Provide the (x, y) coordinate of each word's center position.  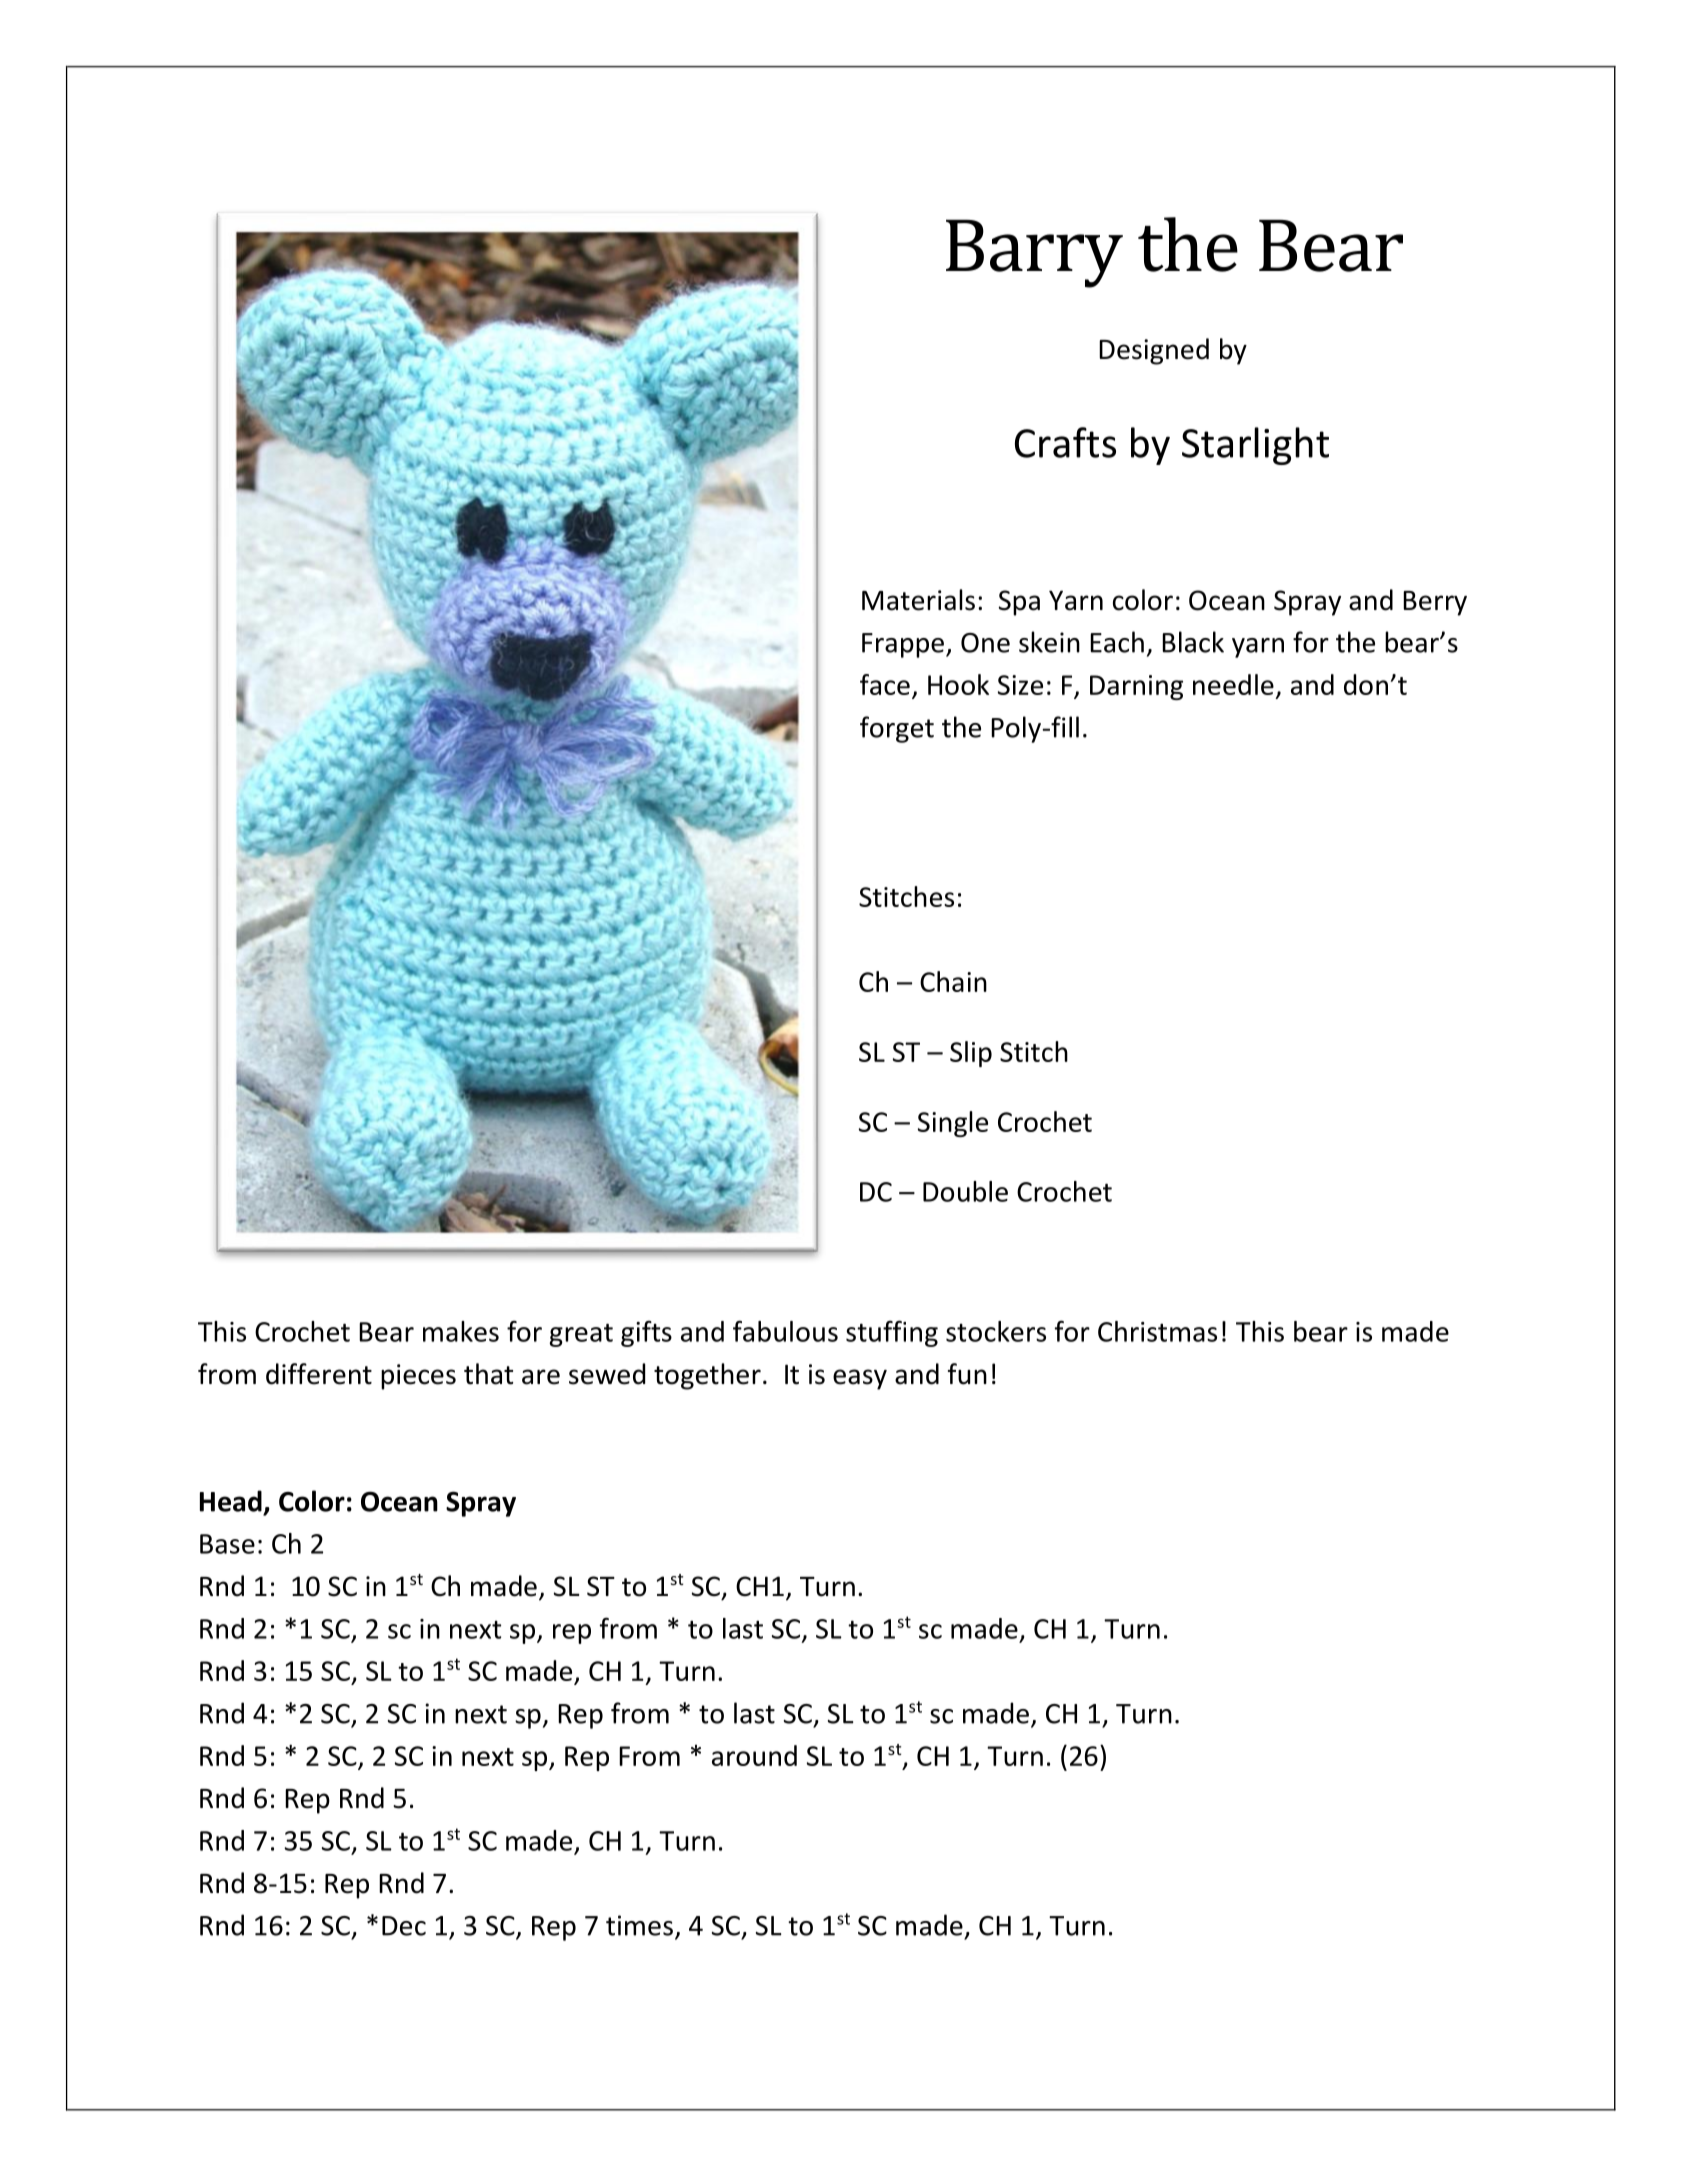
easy (860, 1379)
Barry (1034, 253)
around (754, 1755)
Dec (404, 1926)
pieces (418, 1377)
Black (1193, 642)
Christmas (1157, 1331)
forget (897, 729)
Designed (1154, 351)
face (885, 684)
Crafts (1065, 442)
